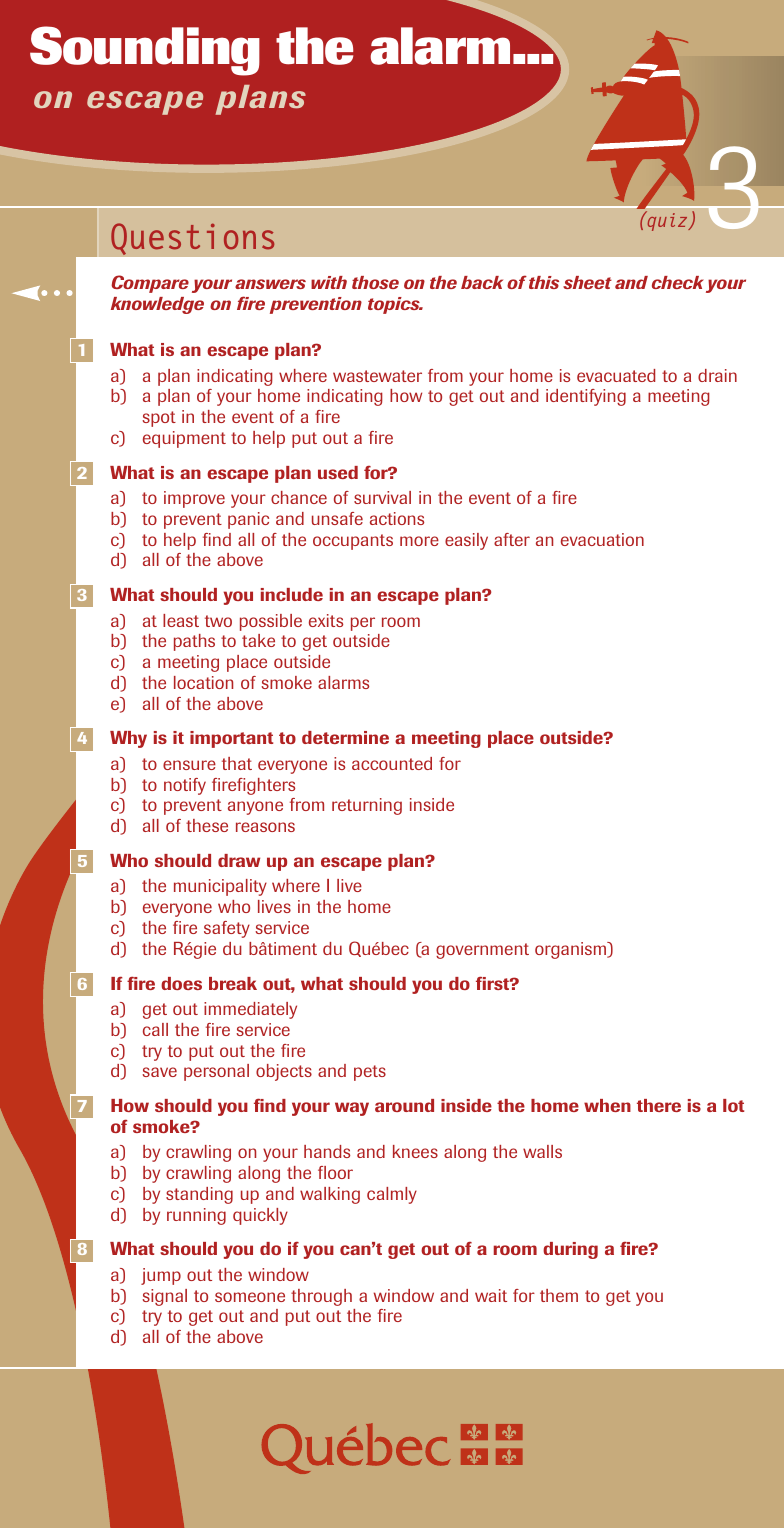 This image has width=784, height=1528. I want to click on municipality, so click(220, 887).
